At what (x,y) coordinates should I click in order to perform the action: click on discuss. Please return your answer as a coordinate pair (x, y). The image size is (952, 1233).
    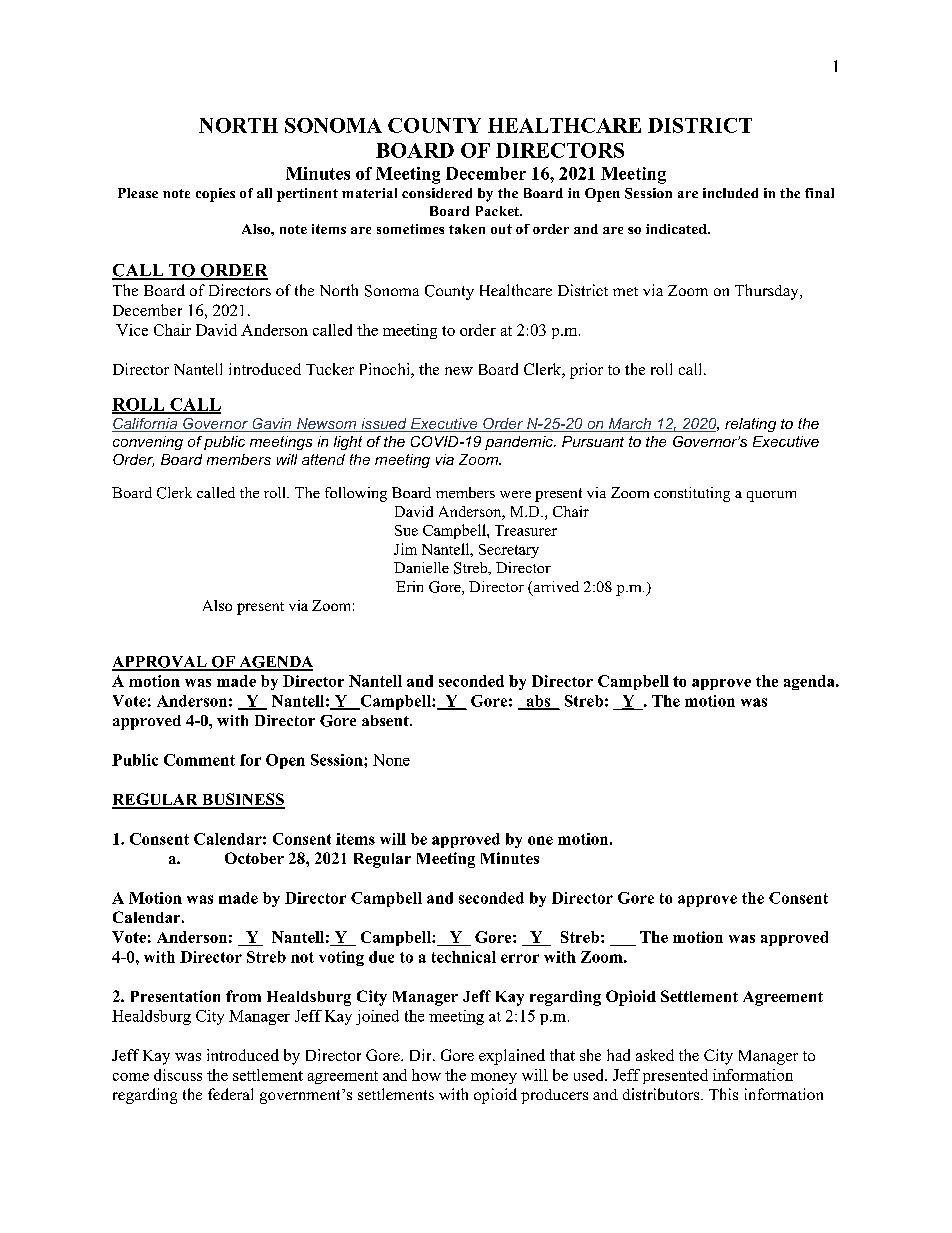
    Looking at the image, I should click on (178, 1075).
